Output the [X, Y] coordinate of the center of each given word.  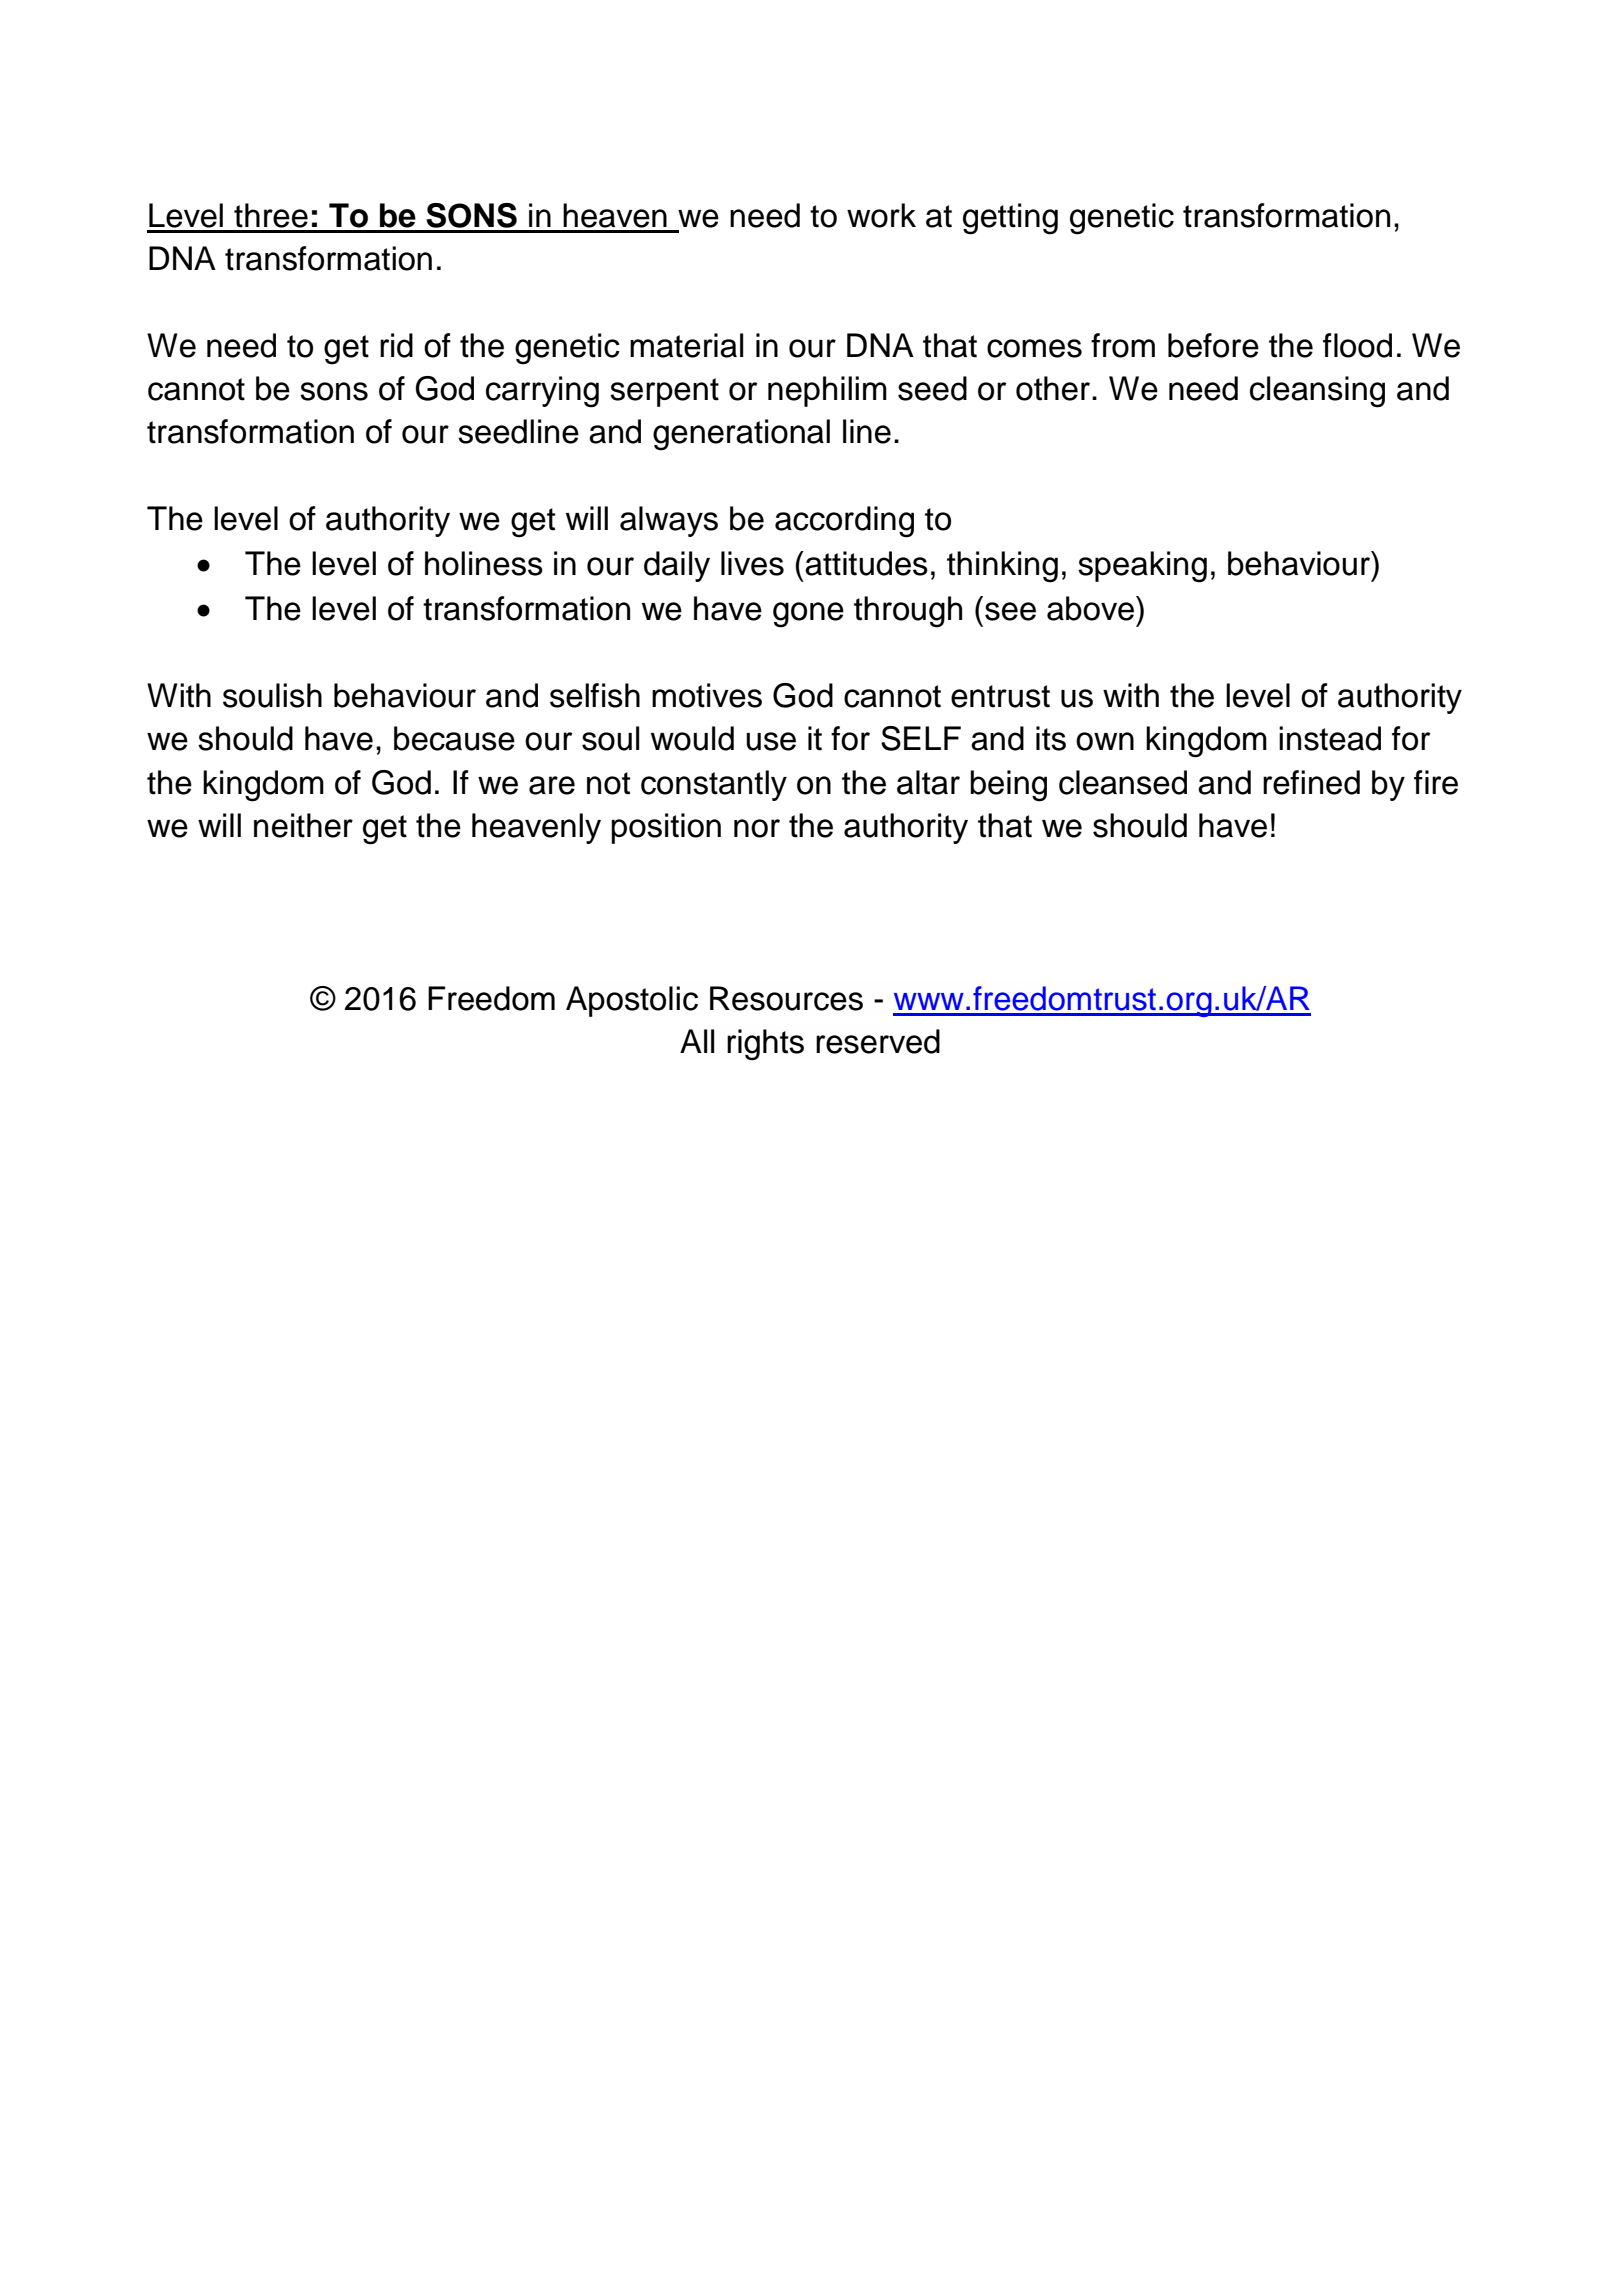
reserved [878, 1041]
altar [928, 782]
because [454, 738]
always [669, 521]
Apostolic [632, 1001]
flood [1357, 345]
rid [396, 345]
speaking [1142, 567]
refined [1311, 782]
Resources [786, 998]
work [881, 215]
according [844, 522]
